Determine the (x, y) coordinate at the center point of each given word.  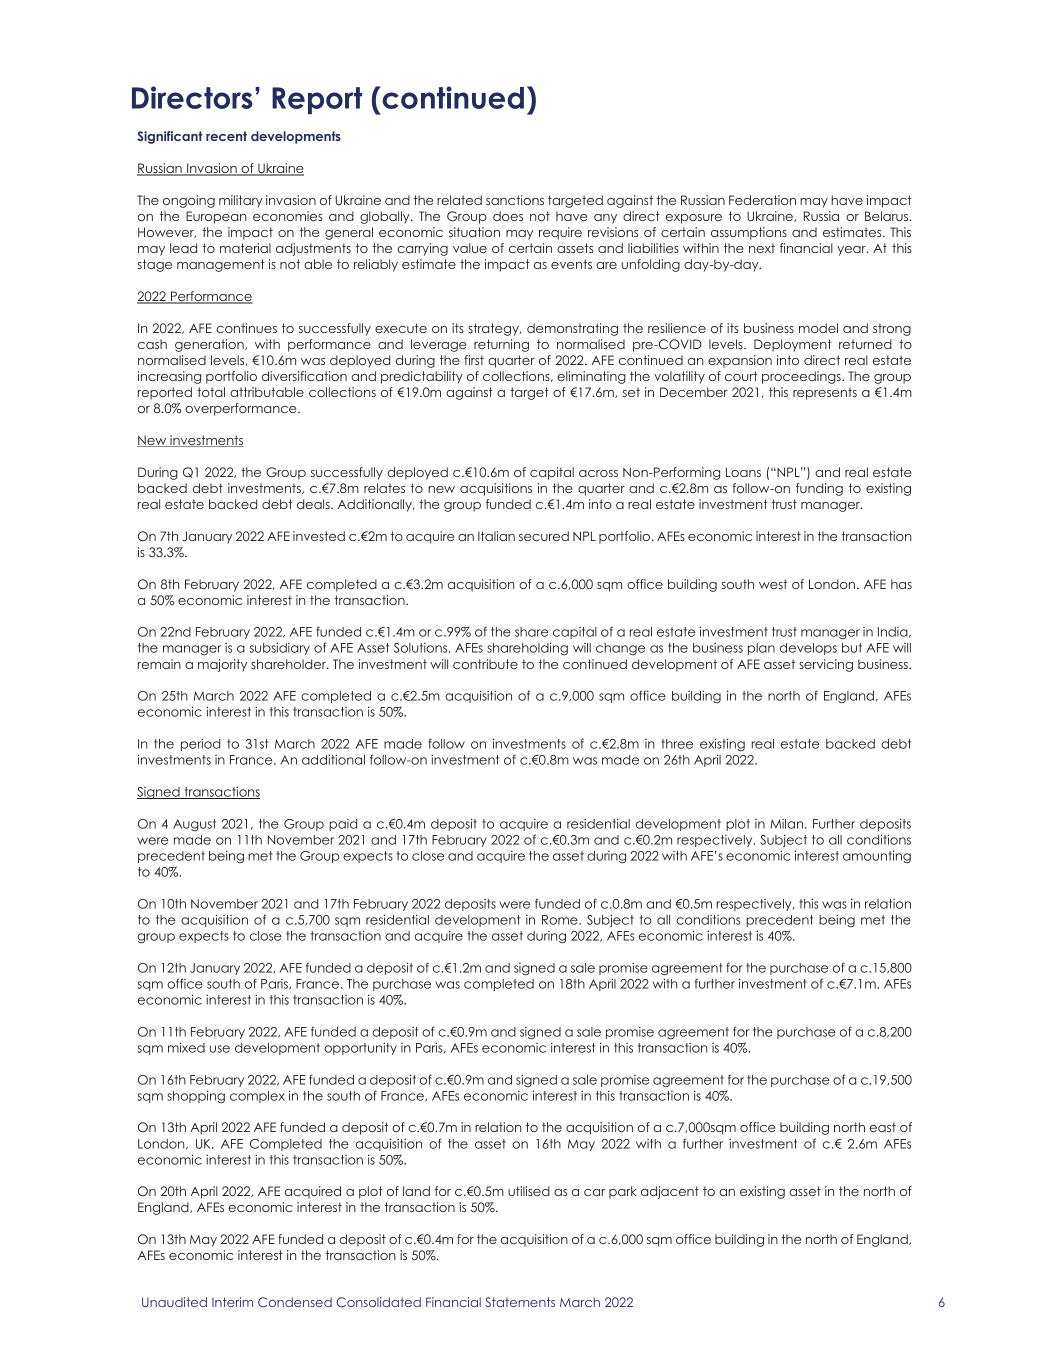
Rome (561, 920)
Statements (520, 1302)
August (194, 825)
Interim (232, 1302)
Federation (762, 200)
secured (544, 536)
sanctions (515, 200)
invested (319, 536)
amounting (877, 856)
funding (819, 489)
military (241, 201)
